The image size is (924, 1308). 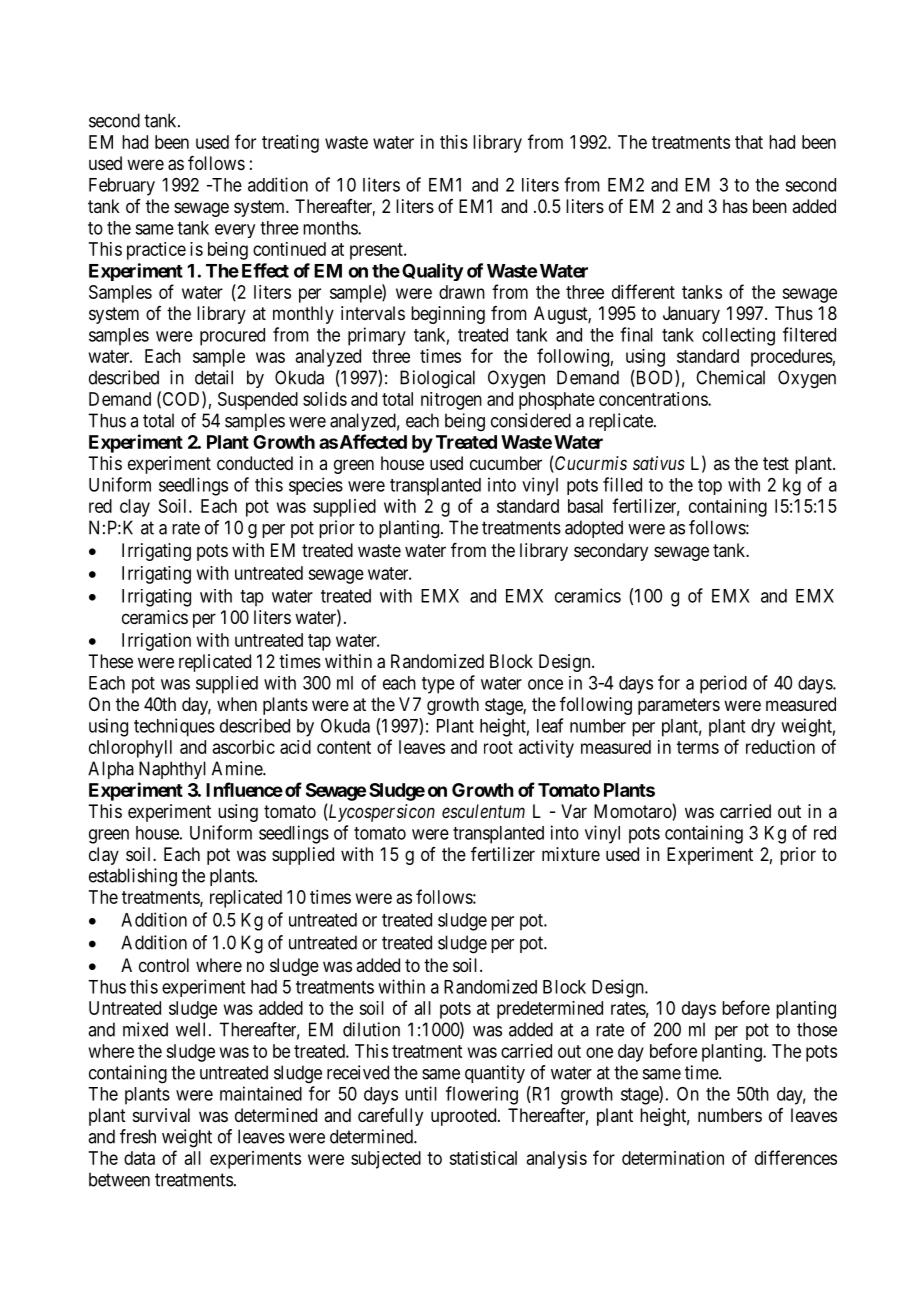 I want to click on present, so click(x=377, y=251).
